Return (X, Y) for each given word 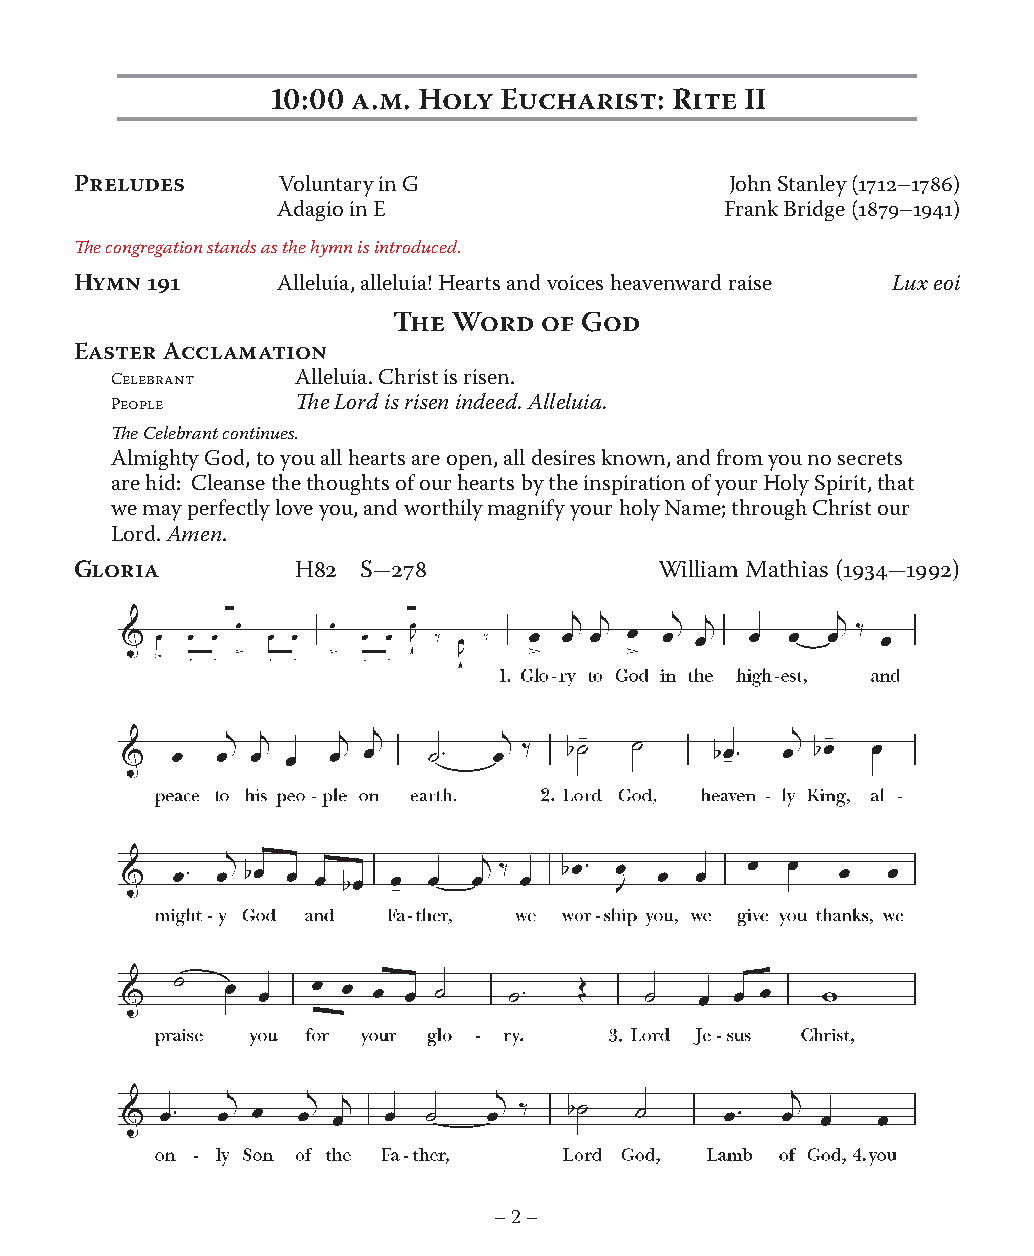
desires (563, 457)
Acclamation (244, 350)
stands (231, 246)
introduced (417, 246)
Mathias (787, 568)
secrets (870, 458)
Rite (704, 99)
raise (750, 282)
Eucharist (578, 98)
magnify (526, 510)
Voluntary (326, 186)
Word (492, 321)
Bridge (814, 210)
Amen (193, 533)
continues (260, 433)
